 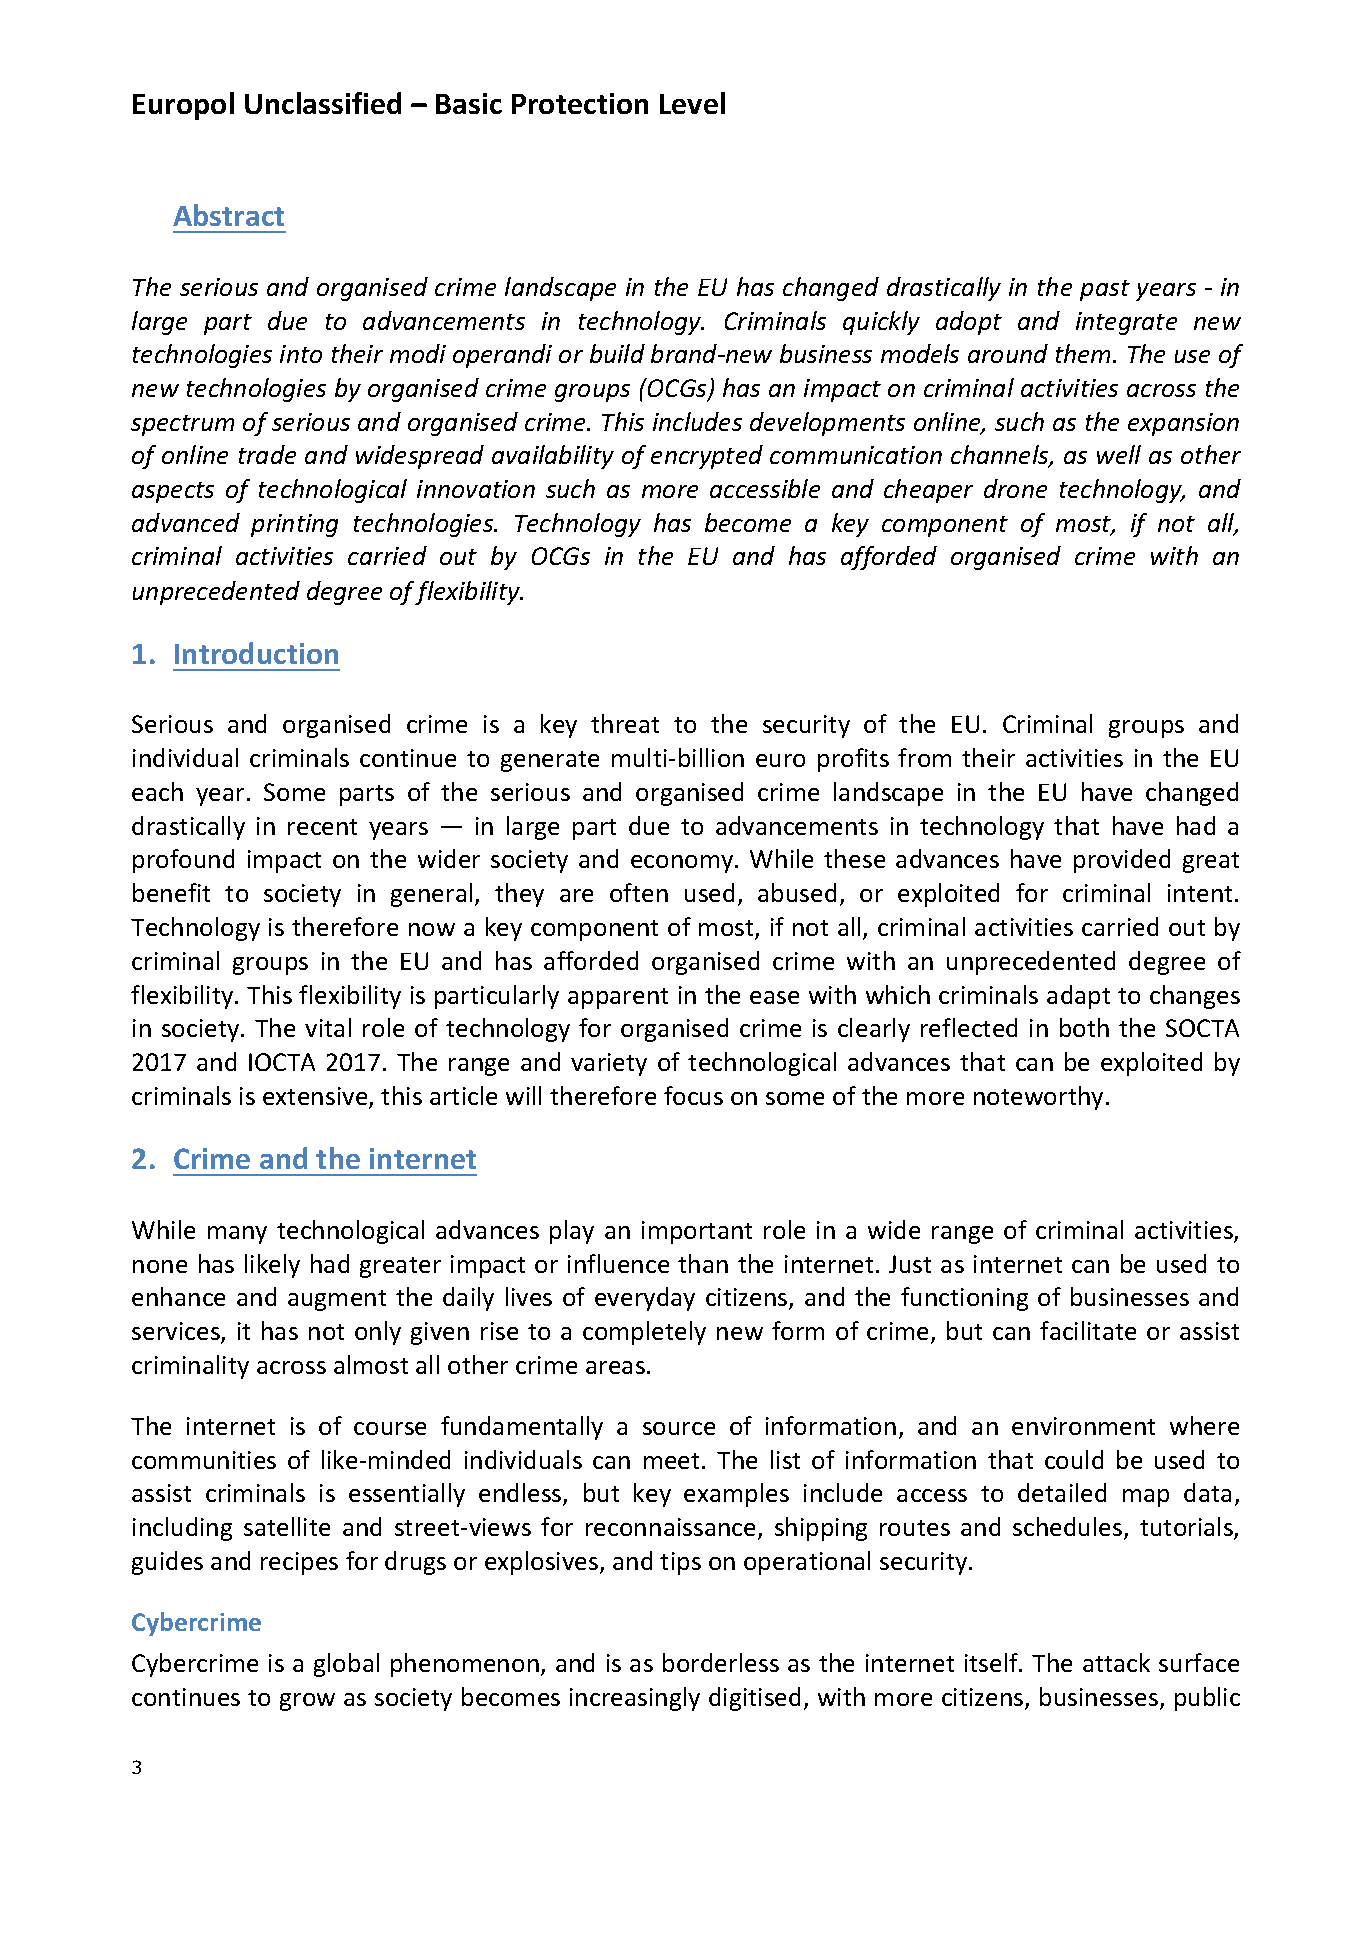 I want to click on Unclassified, so click(x=323, y=103).
